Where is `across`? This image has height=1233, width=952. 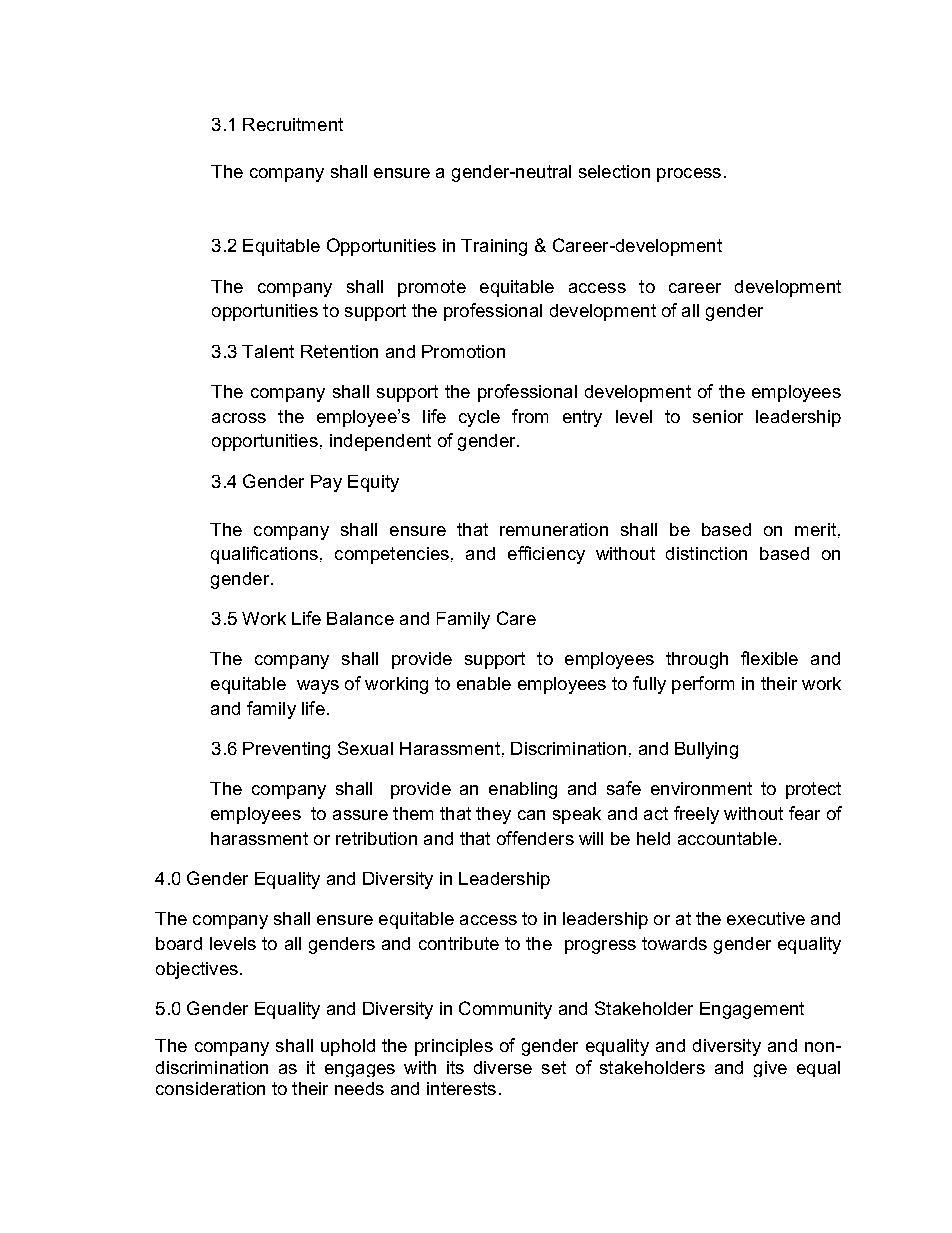 across is located at coordinates (239, 418).
